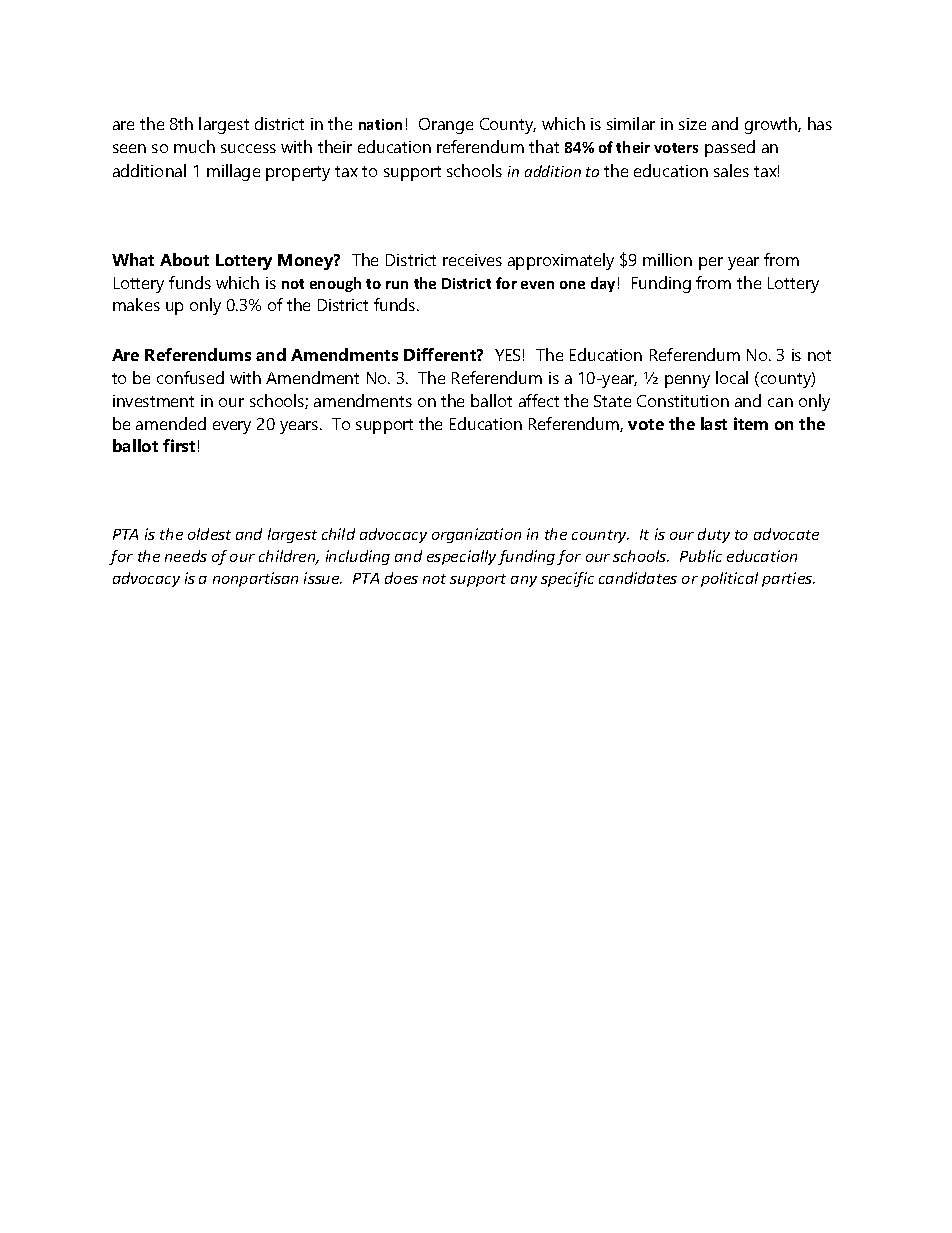 The width and height of the page is (952, 1233). Describe the element at coordinates (539, 400) in the page. I see `affect` at that location.
